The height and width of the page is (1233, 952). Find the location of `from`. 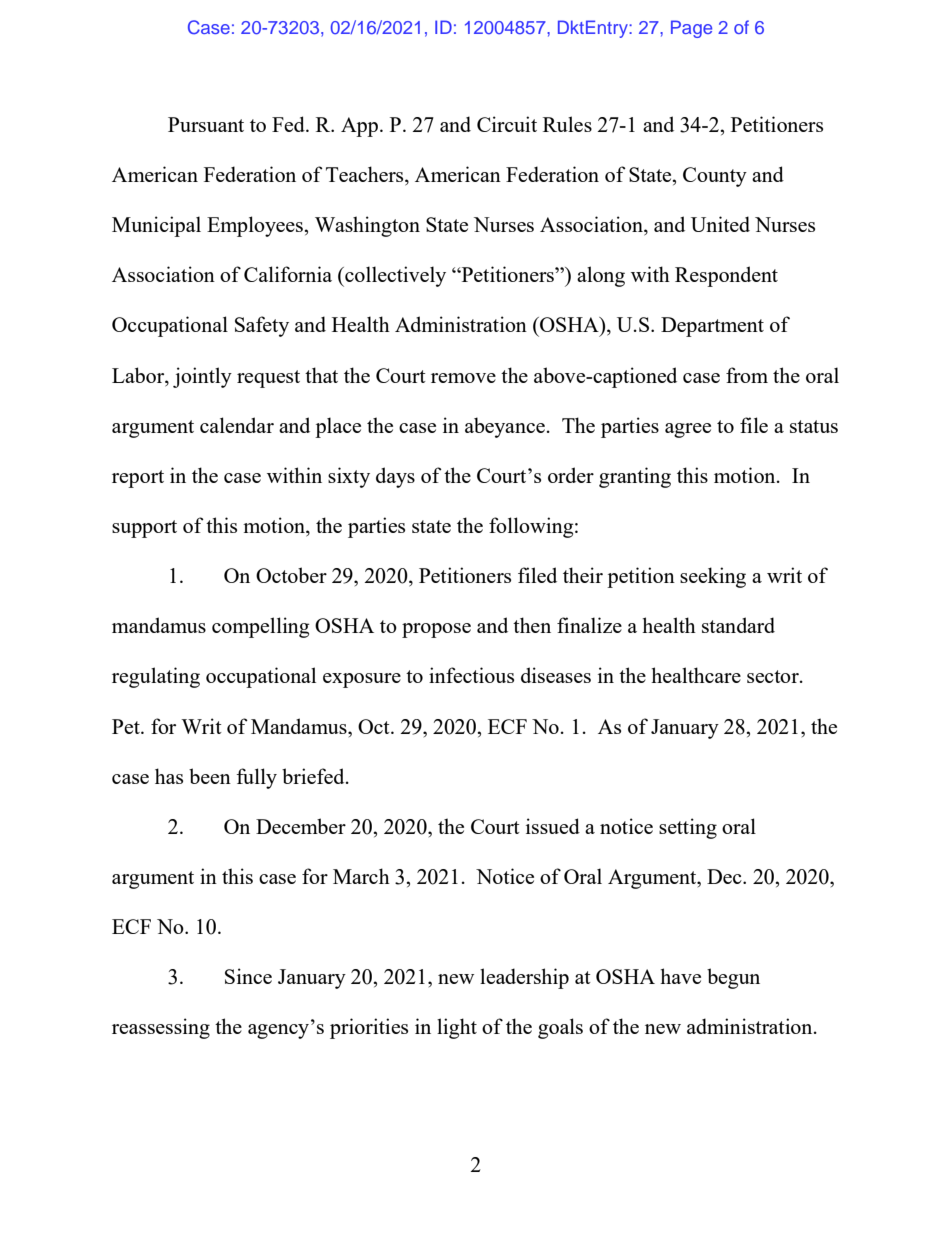

from is located at coordinates (747, 375).
